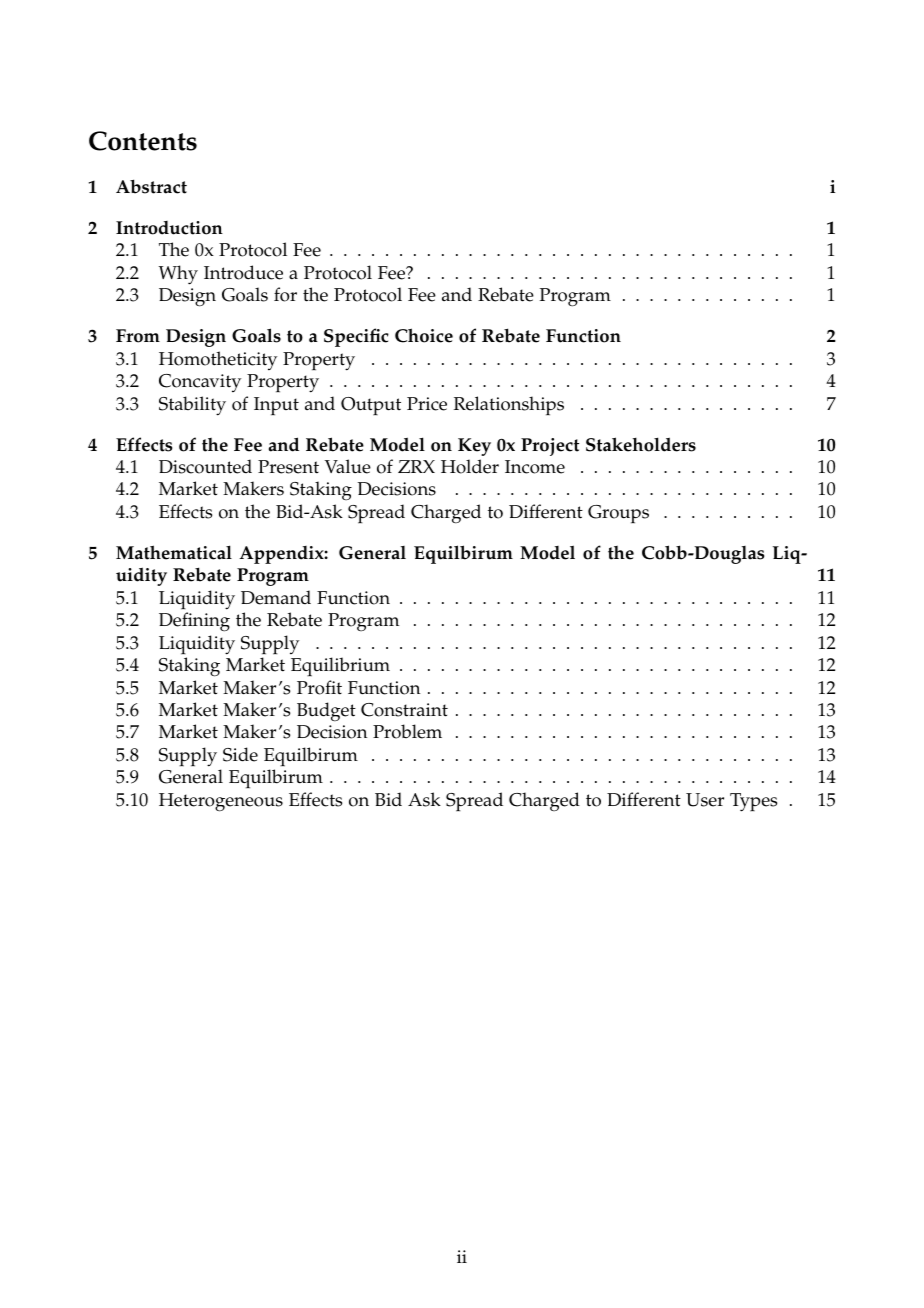  Describe the element at coordinates (407, 731) in the screenshot. I see `Problem` at that location.
